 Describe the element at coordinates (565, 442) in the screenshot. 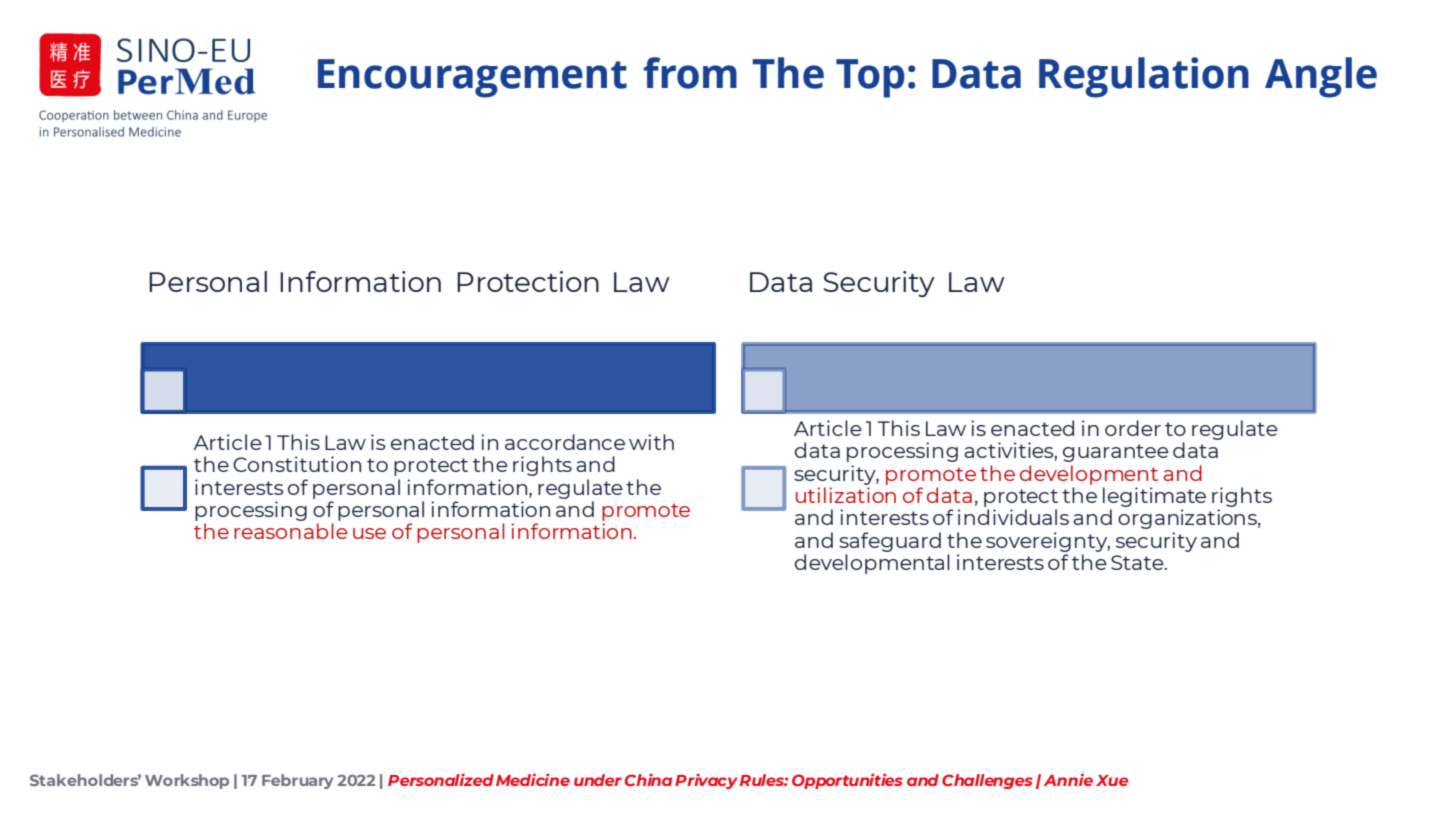

I see `accordance` at that location.
